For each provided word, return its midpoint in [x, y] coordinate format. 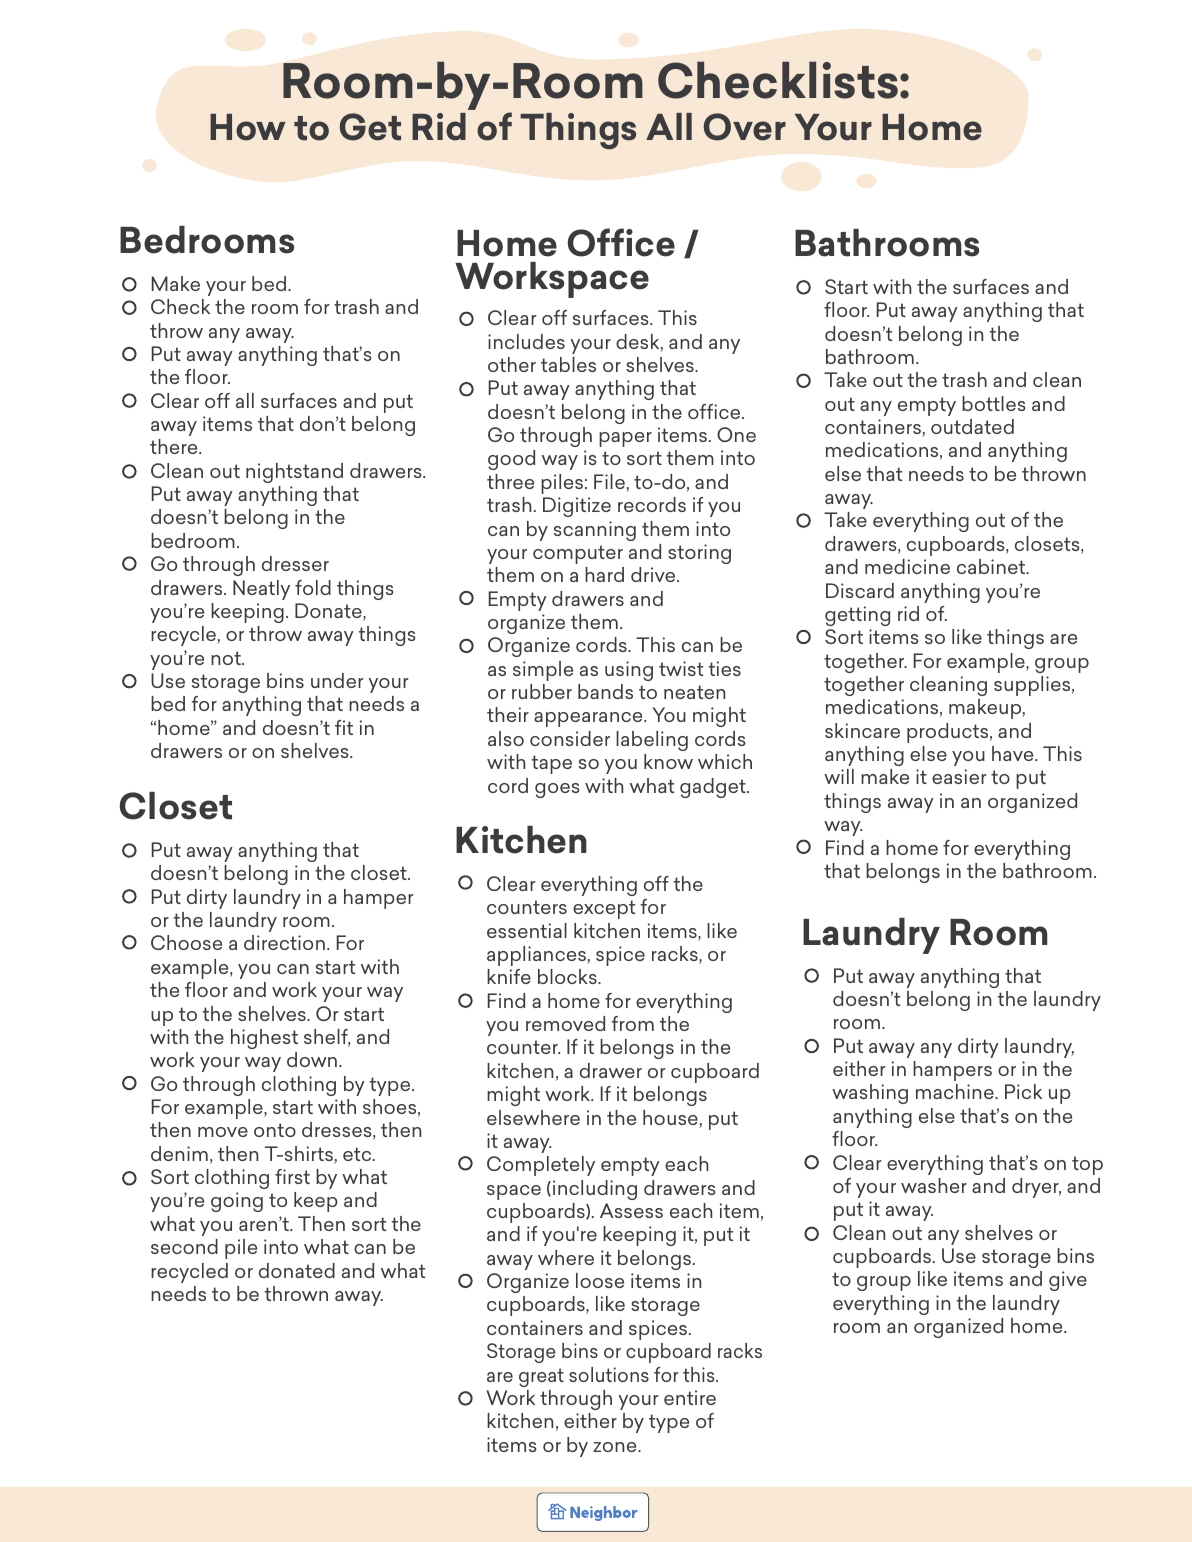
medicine [907, 566]
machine [956, 1091]
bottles [994, 403]
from [633, 1023]
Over [745, 127]
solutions [609, 1374]
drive [654, 574]
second [184, 1246]
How [247, 127]
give [1068, 1281]
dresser [295, 563]
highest [264, 1039]
